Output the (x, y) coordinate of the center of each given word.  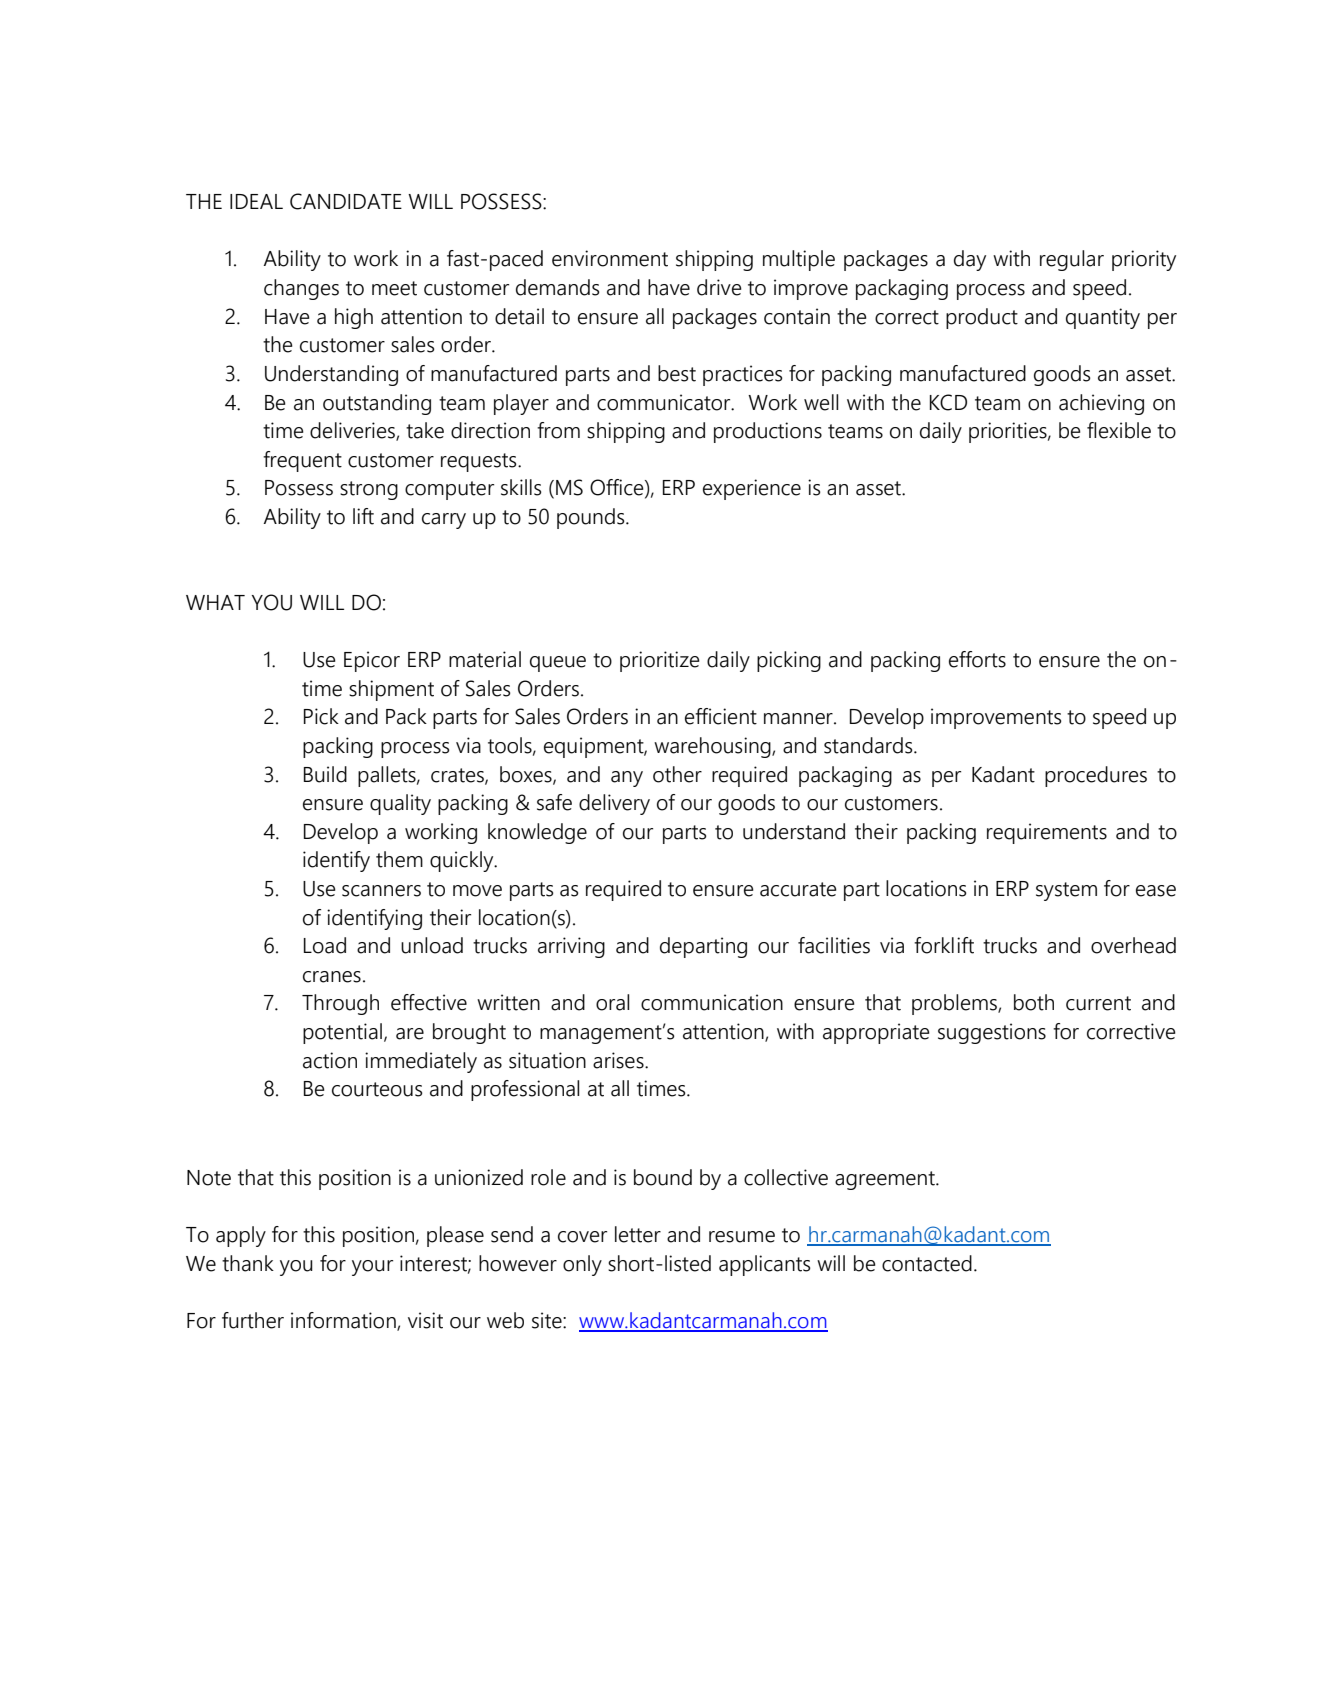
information (344, 1321)
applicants (764, 1265)
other (677, 774)
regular (1072, 260)
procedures (1096, 776)
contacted (927, 1263)
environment (610, 258)
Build (325, 774)
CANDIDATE (346, 201)
